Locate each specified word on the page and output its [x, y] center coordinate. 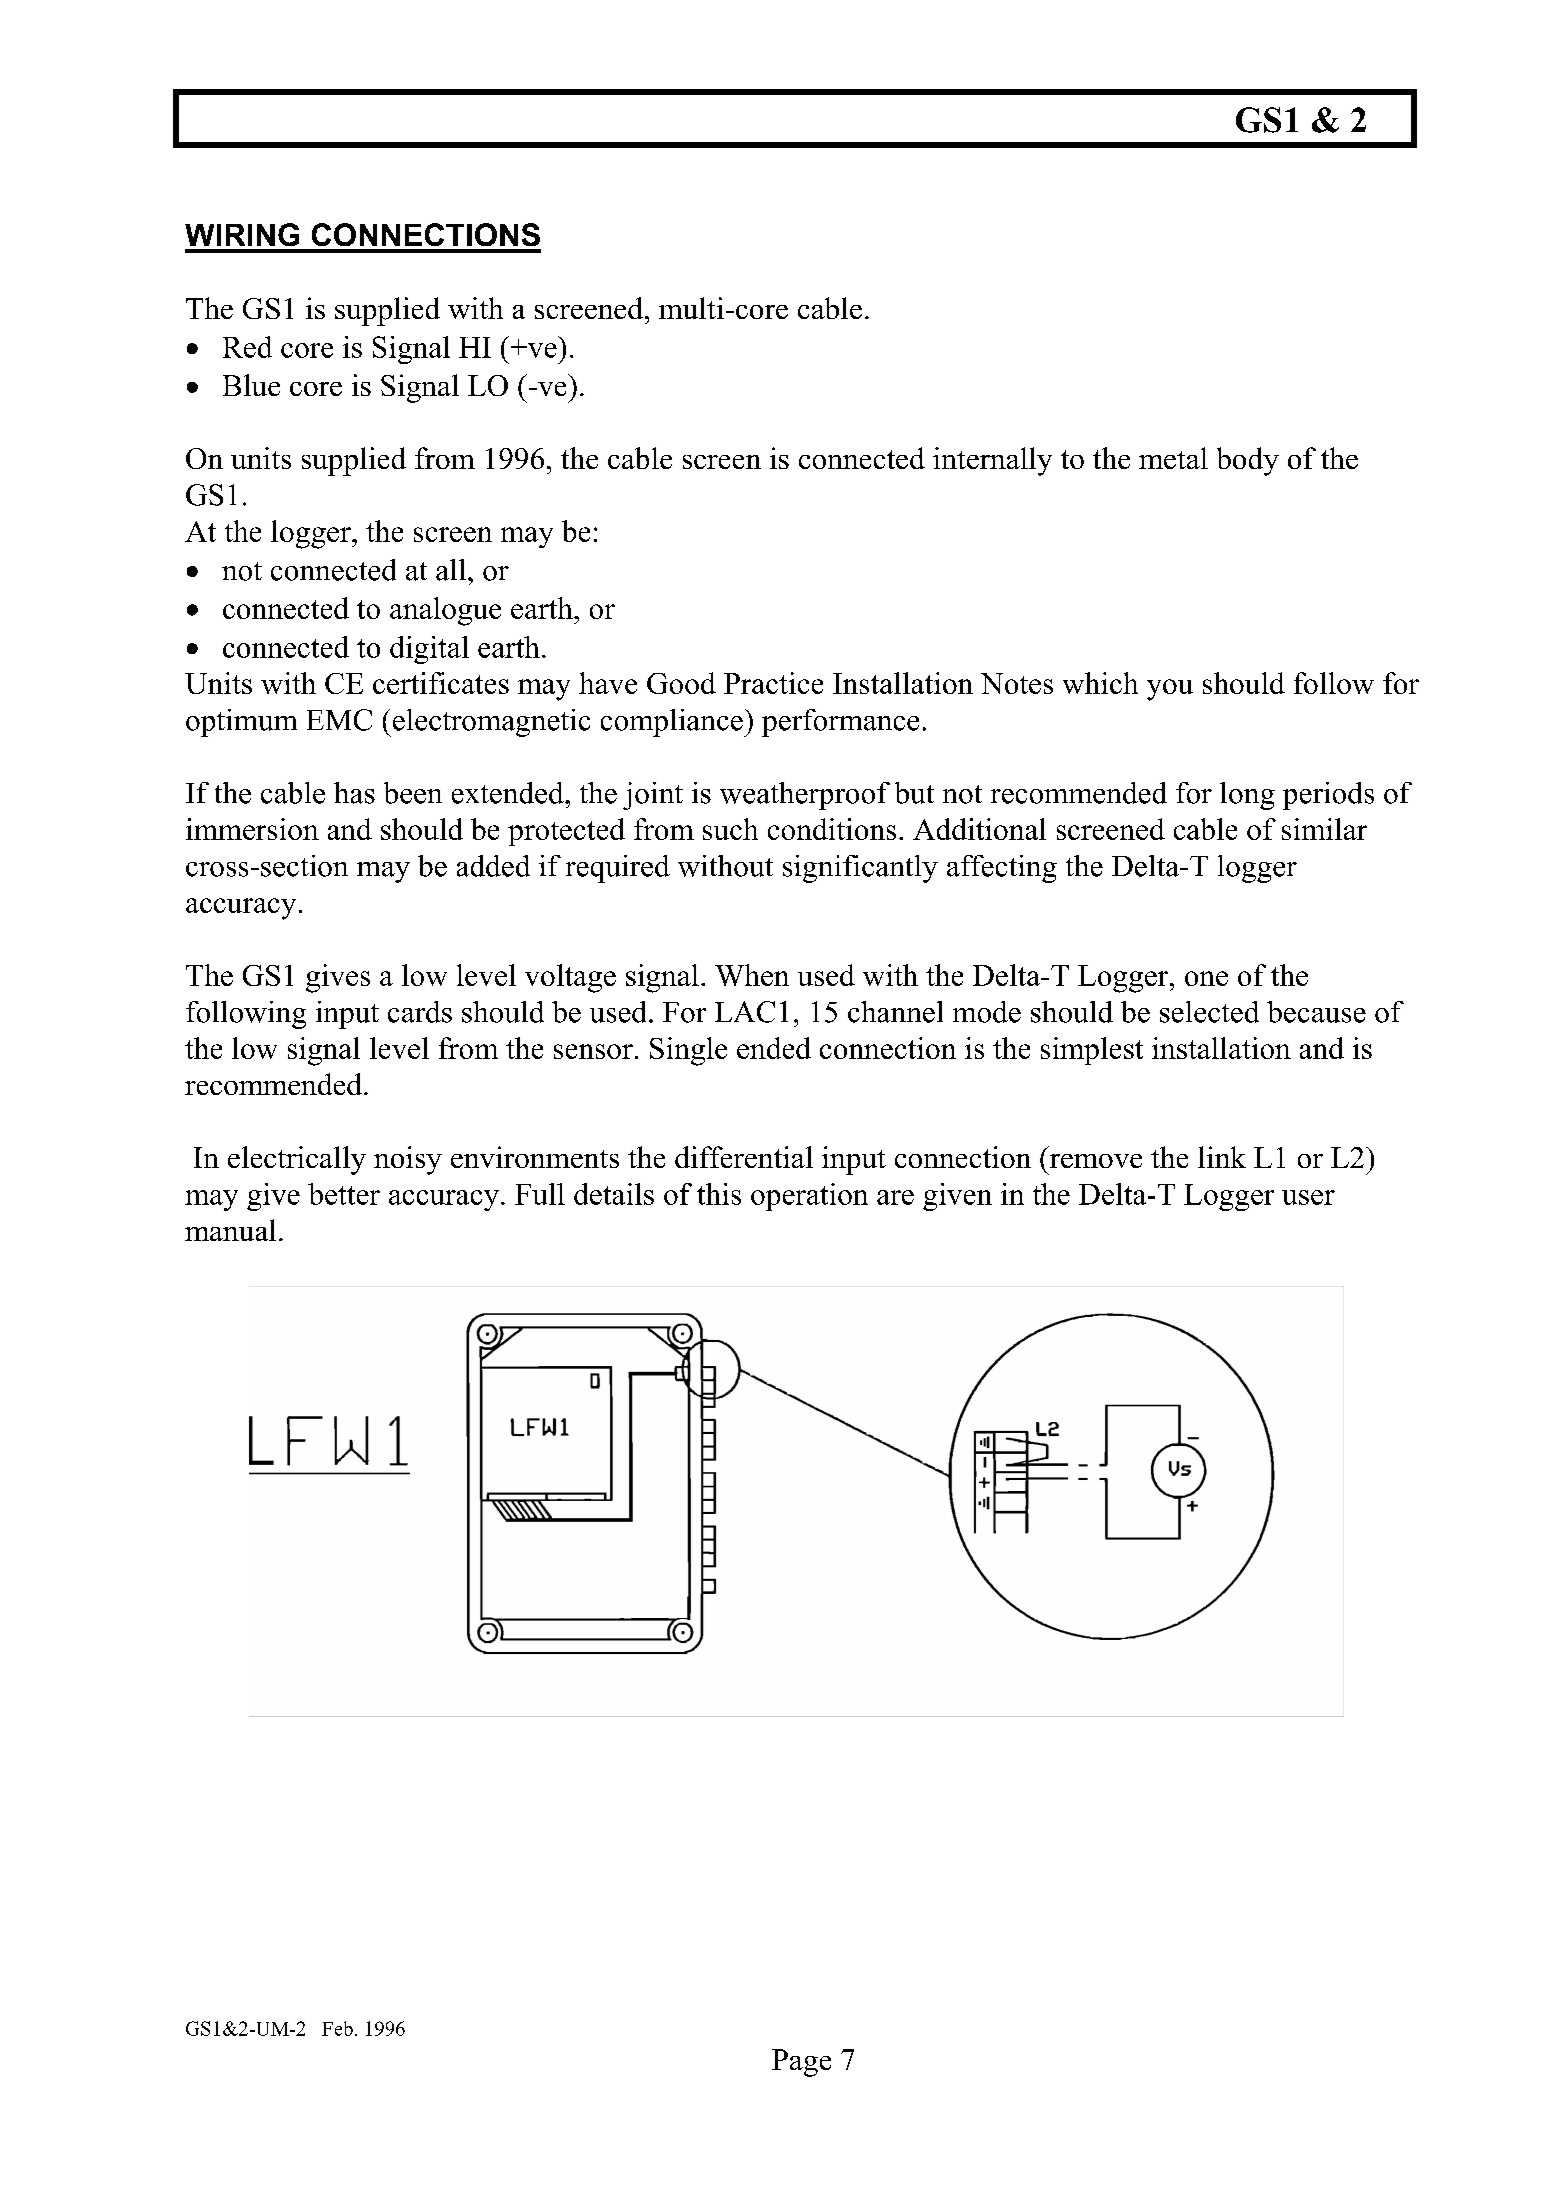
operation [809, 1197]
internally [992, 461]
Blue [251, 385]
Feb [337, 2028]
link [1222, 1157]
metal [1173, 458]
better [344, 1194]
